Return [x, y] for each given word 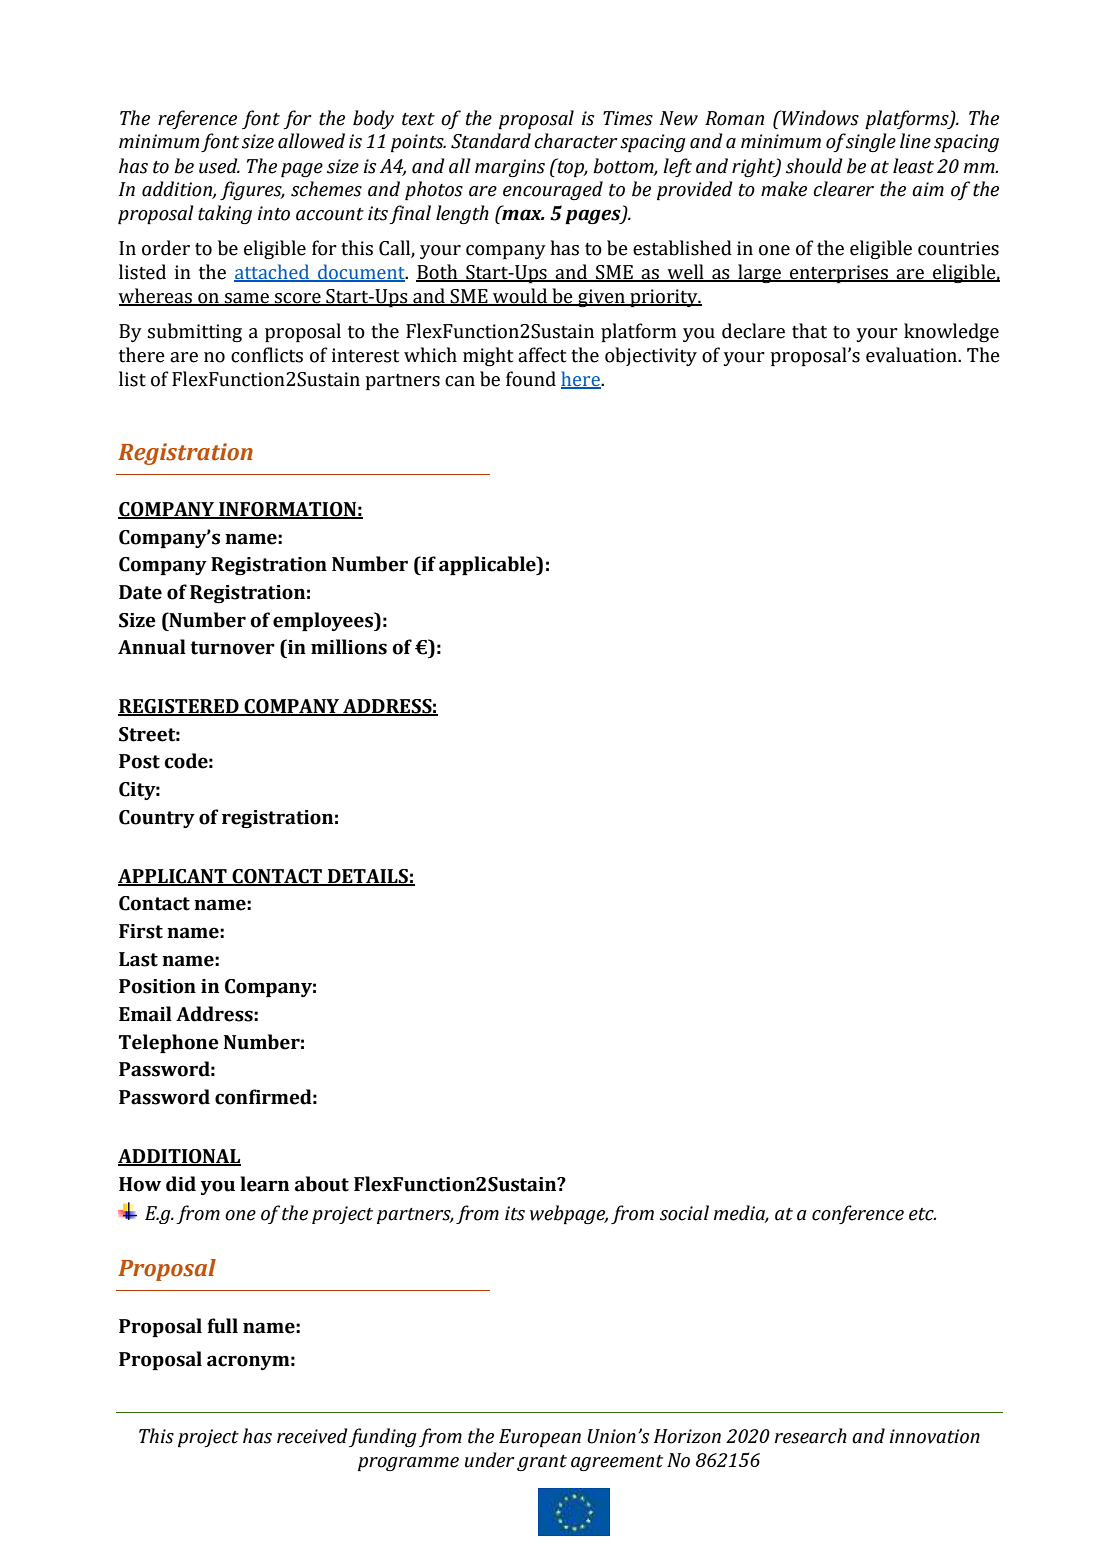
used [219, 166]
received [312, 1436]
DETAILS [368, 877]
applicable [488, 565]
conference [858, 1214]
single [870, 142]
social [684, 1213]
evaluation [912, 355]
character [576, 141]
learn [264, 1184]
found [531, 379]
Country [157, 819]
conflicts [267, 355]
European [540, 1438]
